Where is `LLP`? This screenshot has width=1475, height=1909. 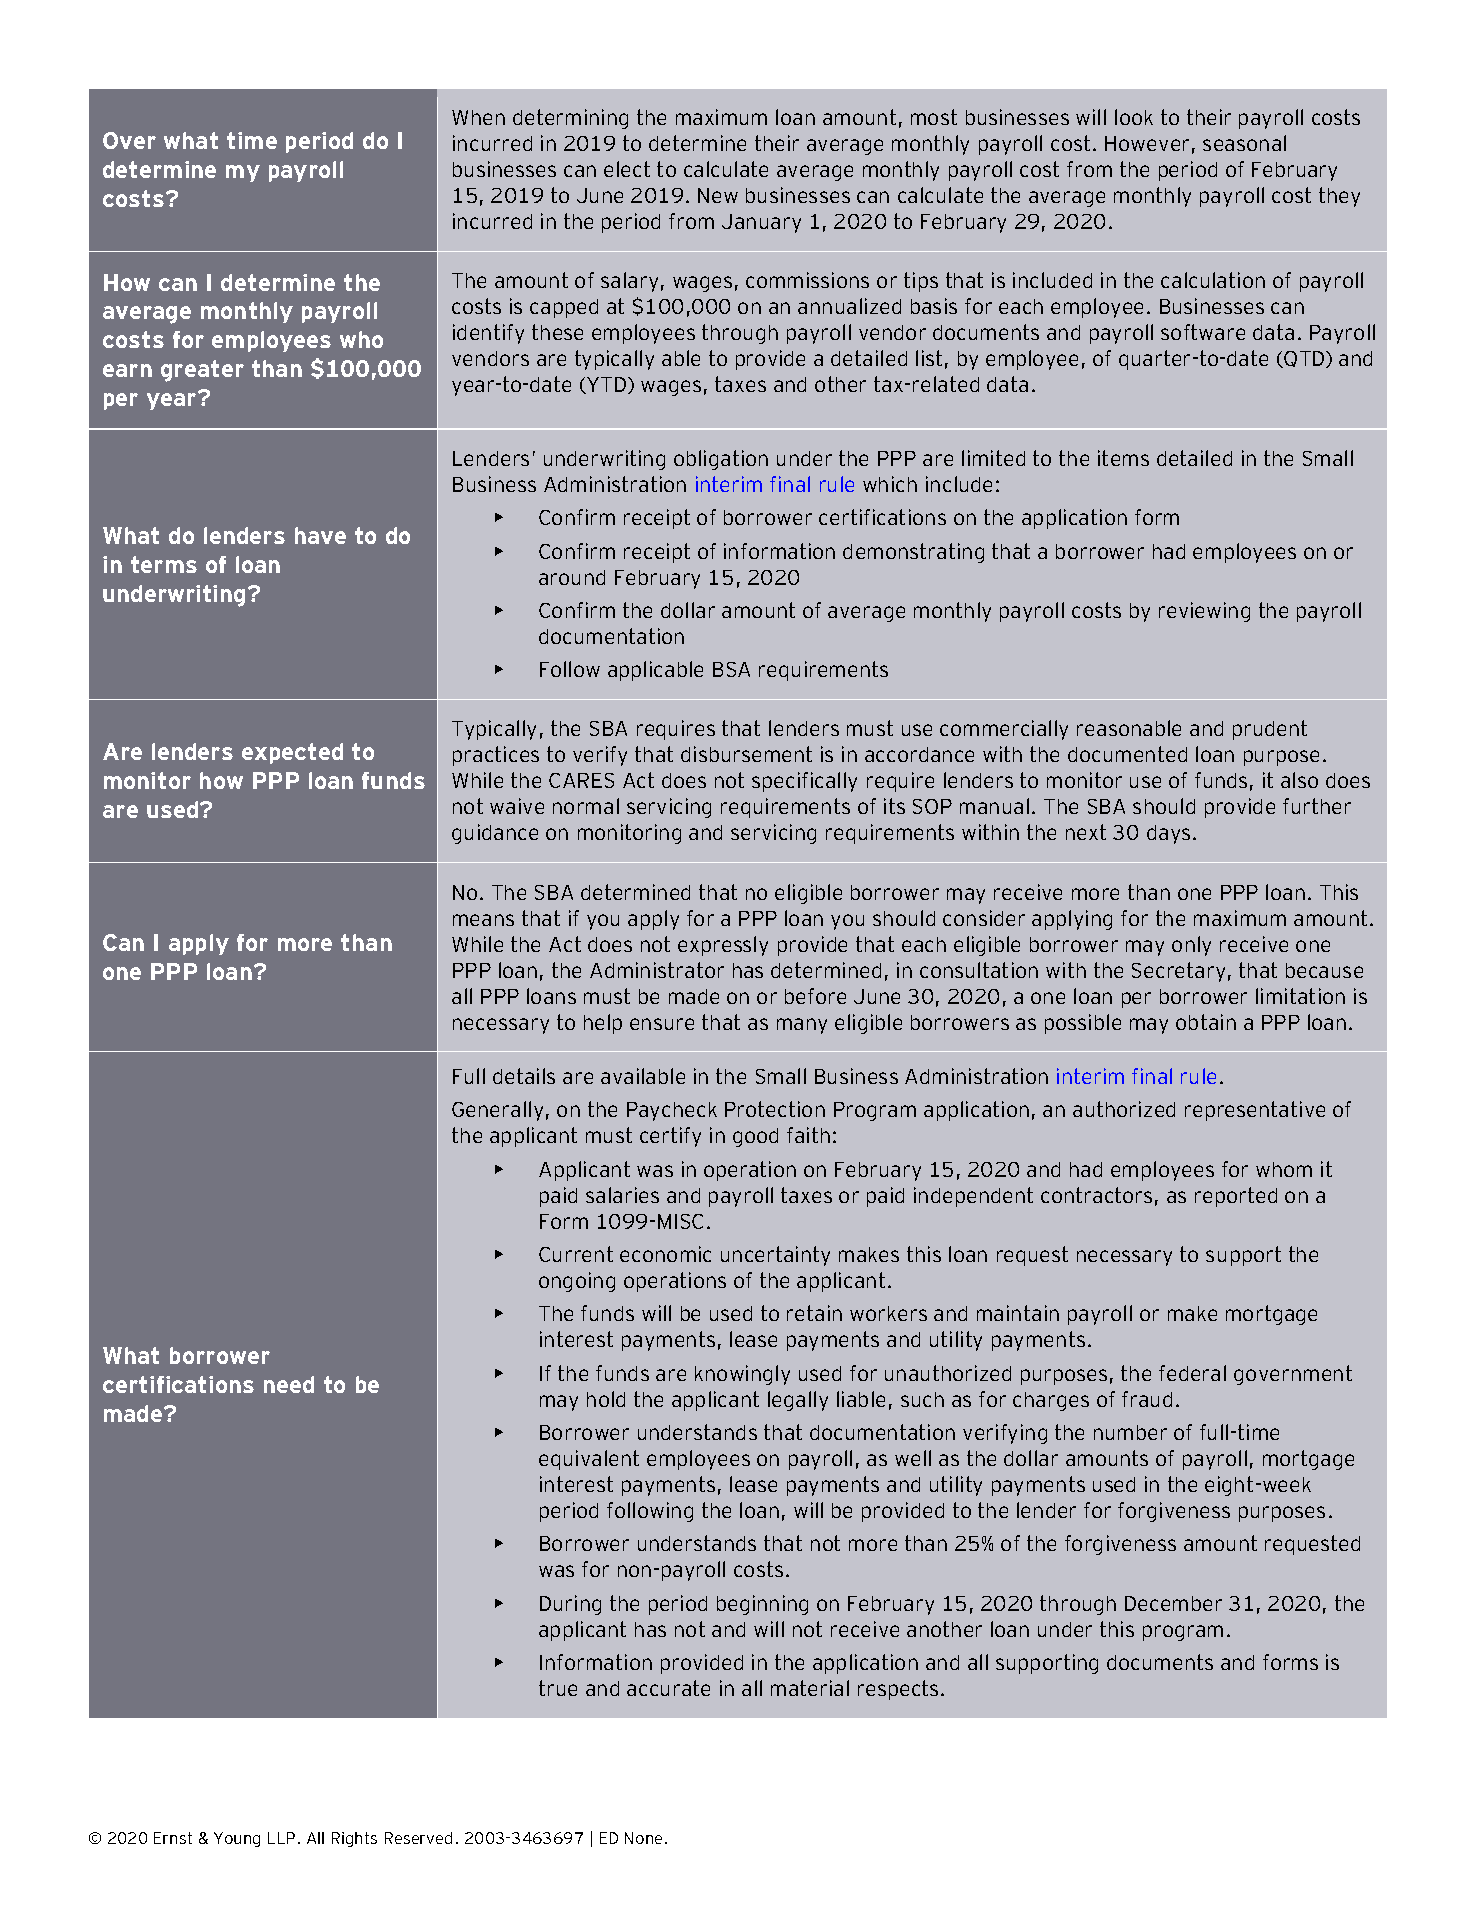 LLP is located at coordinates (281, 1838).
